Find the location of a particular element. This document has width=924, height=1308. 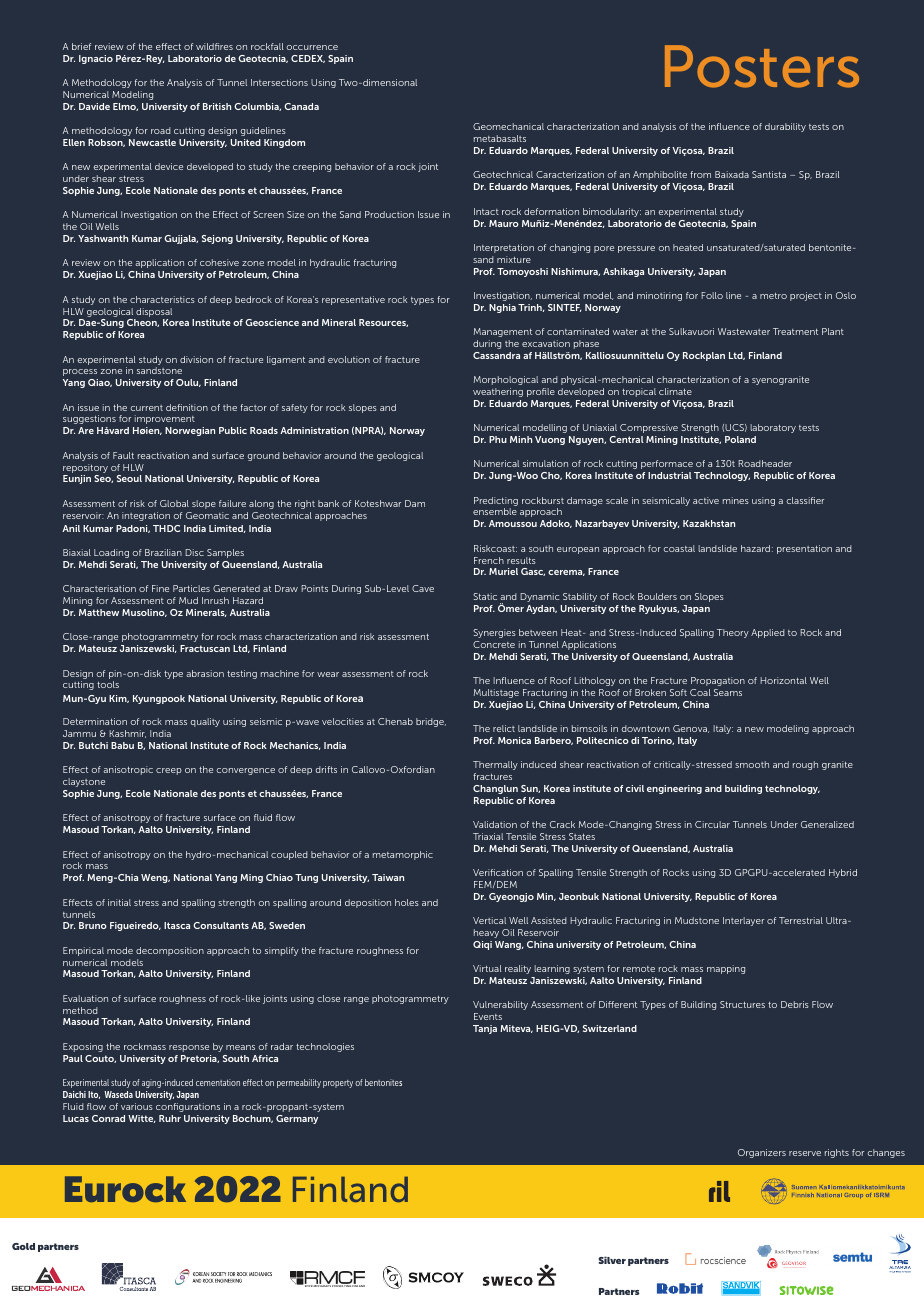

Gold is located at coordinates (23, 1246).
